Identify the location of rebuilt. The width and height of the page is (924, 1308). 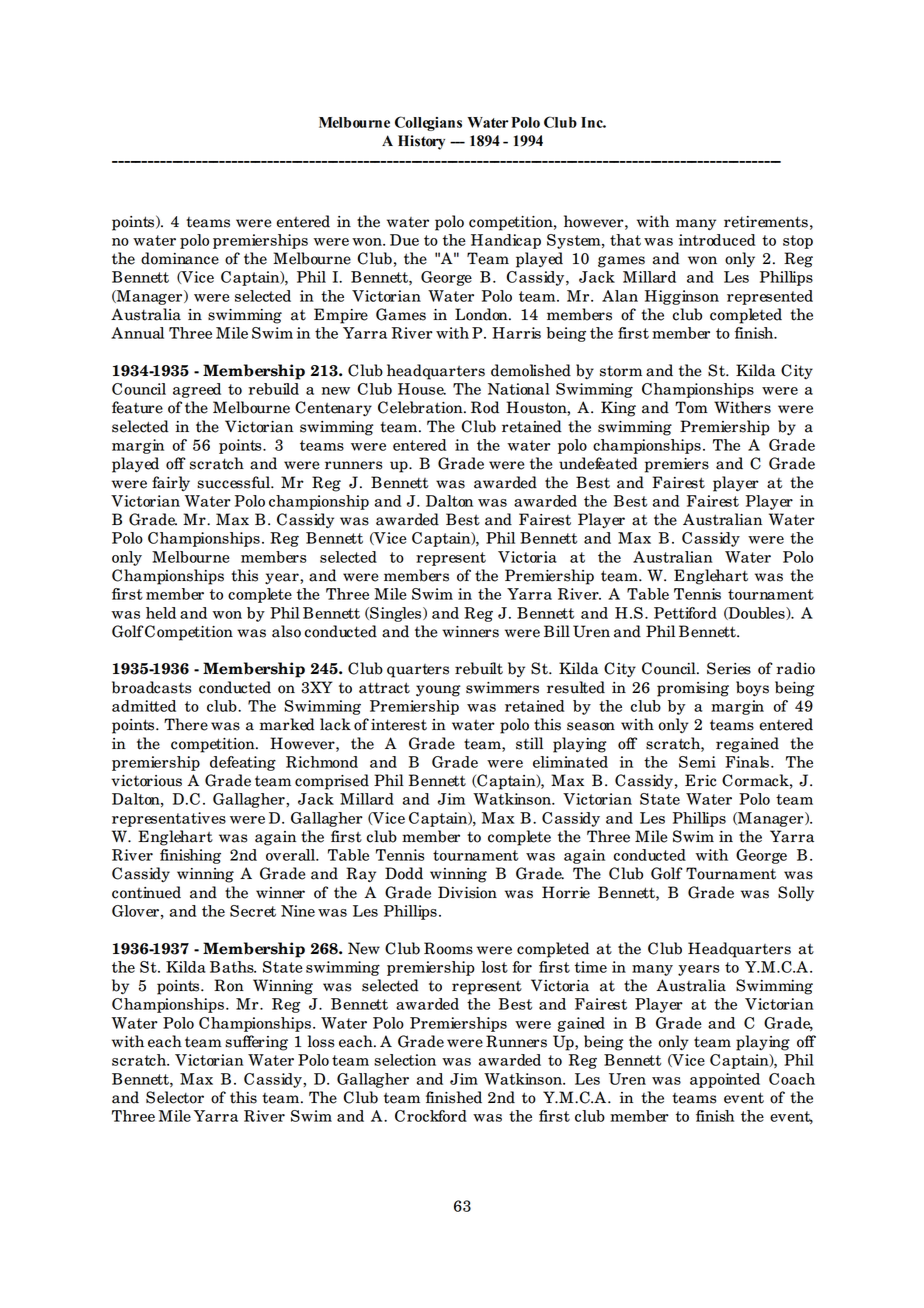
(479, 668).
